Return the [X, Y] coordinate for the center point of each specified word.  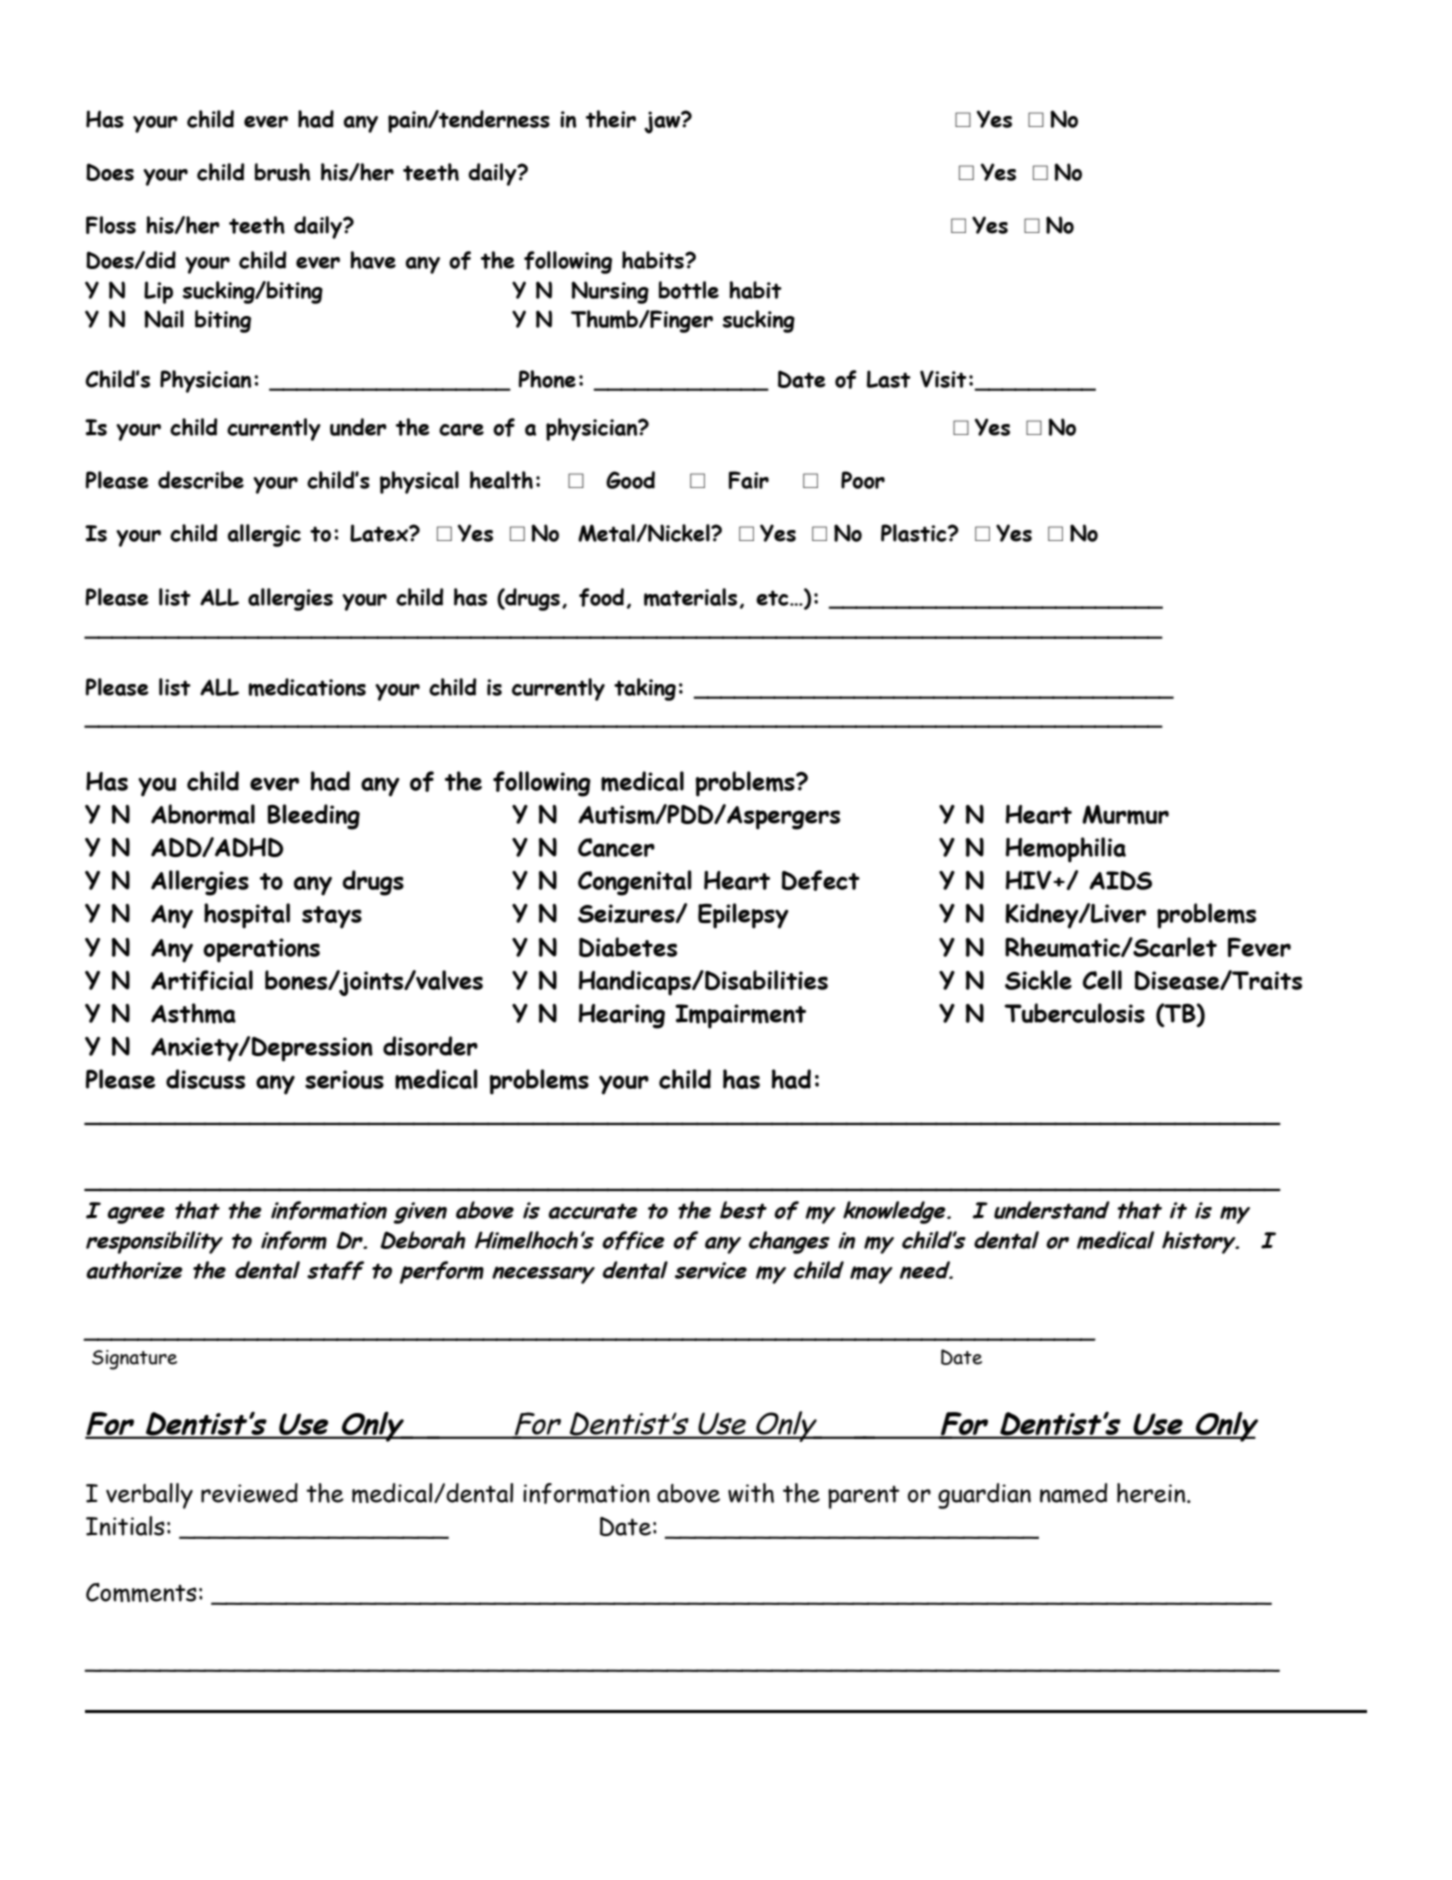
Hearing [622, 1016]
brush [282, 172]
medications [307, 687]
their [611, 119]
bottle [689, 290]
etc [773, 598]
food [601, 597]
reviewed [249, 1493]
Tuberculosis [1074, 1013]
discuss [205, 1079]
